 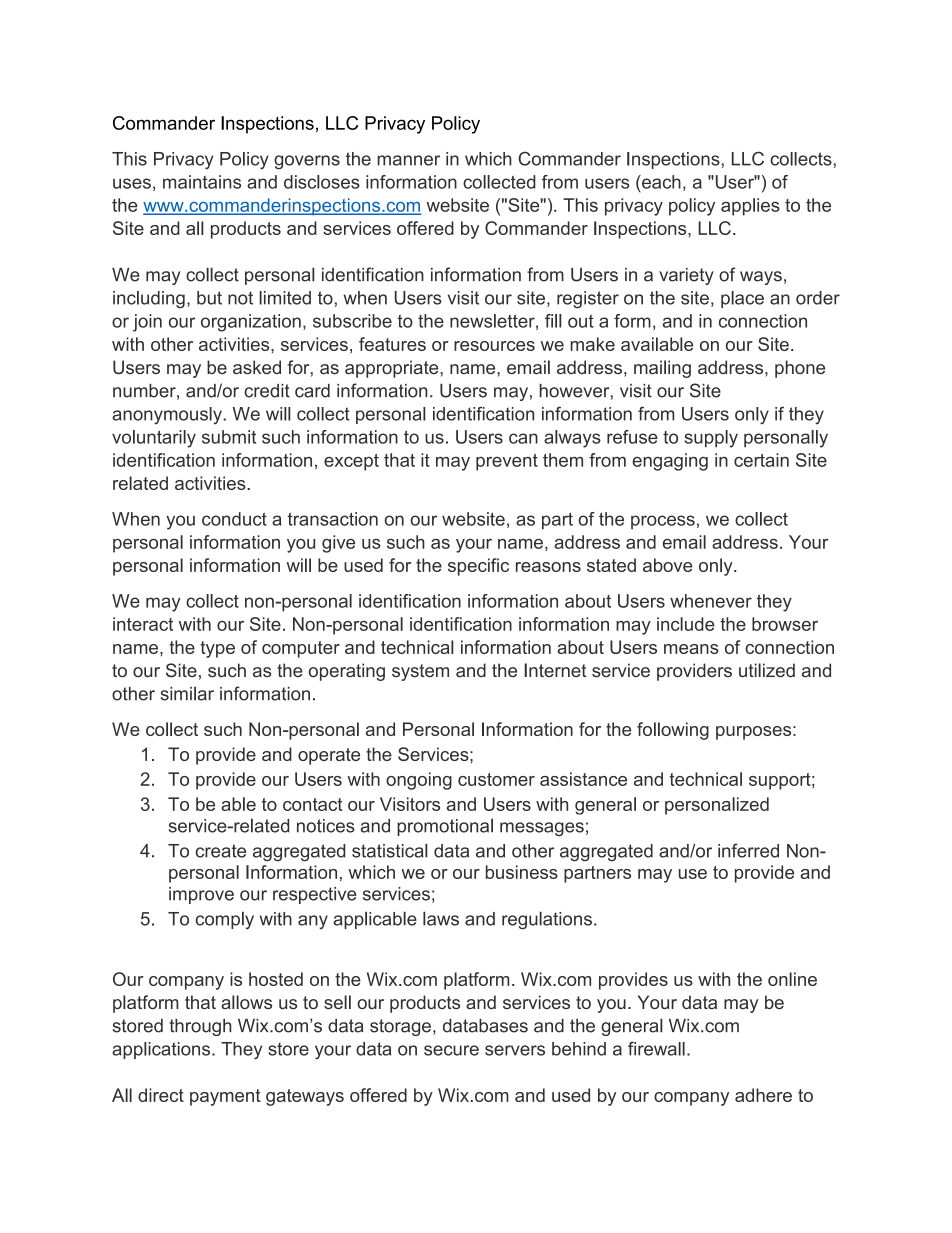 What do you see at coordinates (420, 672) in the document?
I see `system` at bounding box center [420, 672].
